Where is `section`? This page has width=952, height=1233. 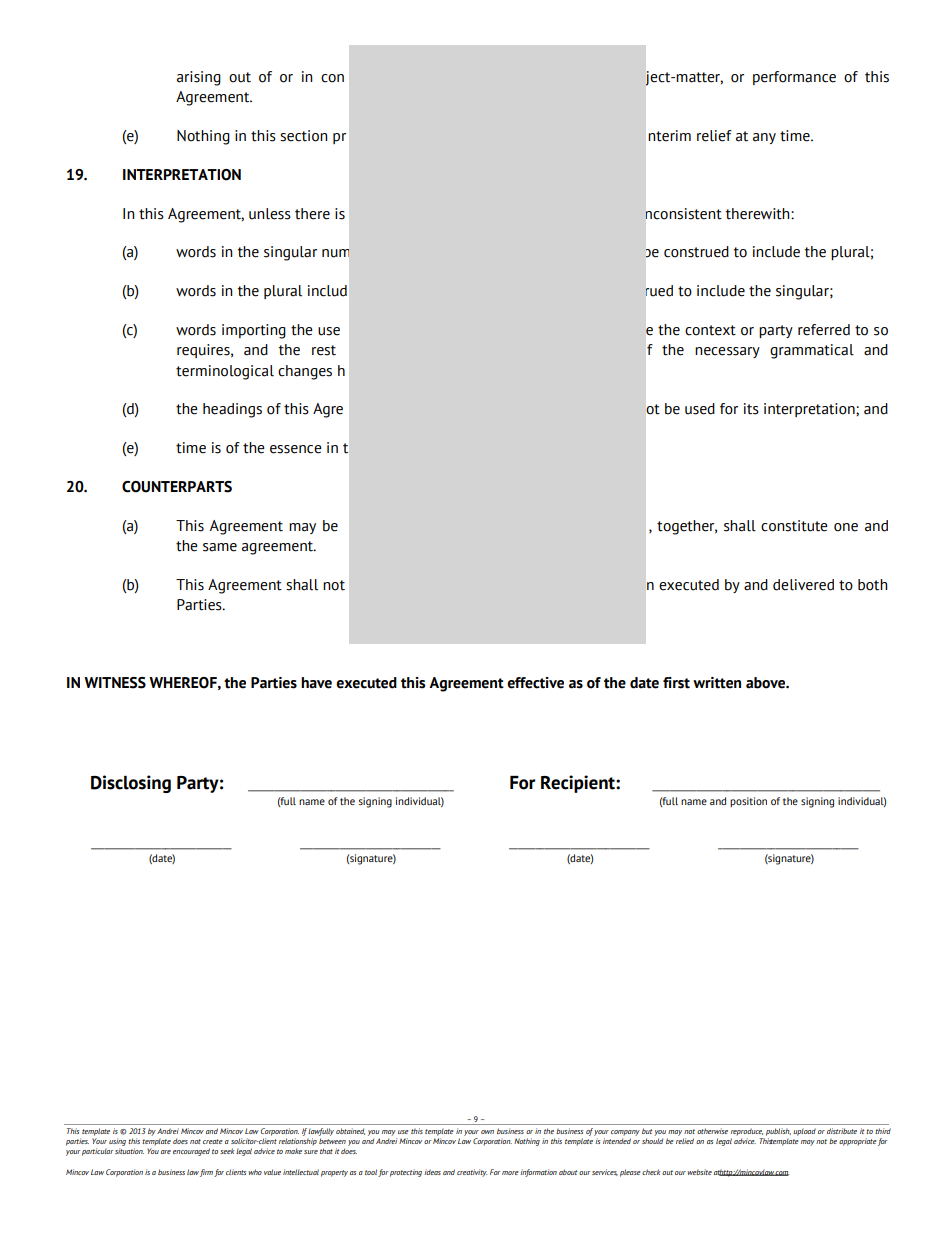
section is located at coordinates (303, 136).
